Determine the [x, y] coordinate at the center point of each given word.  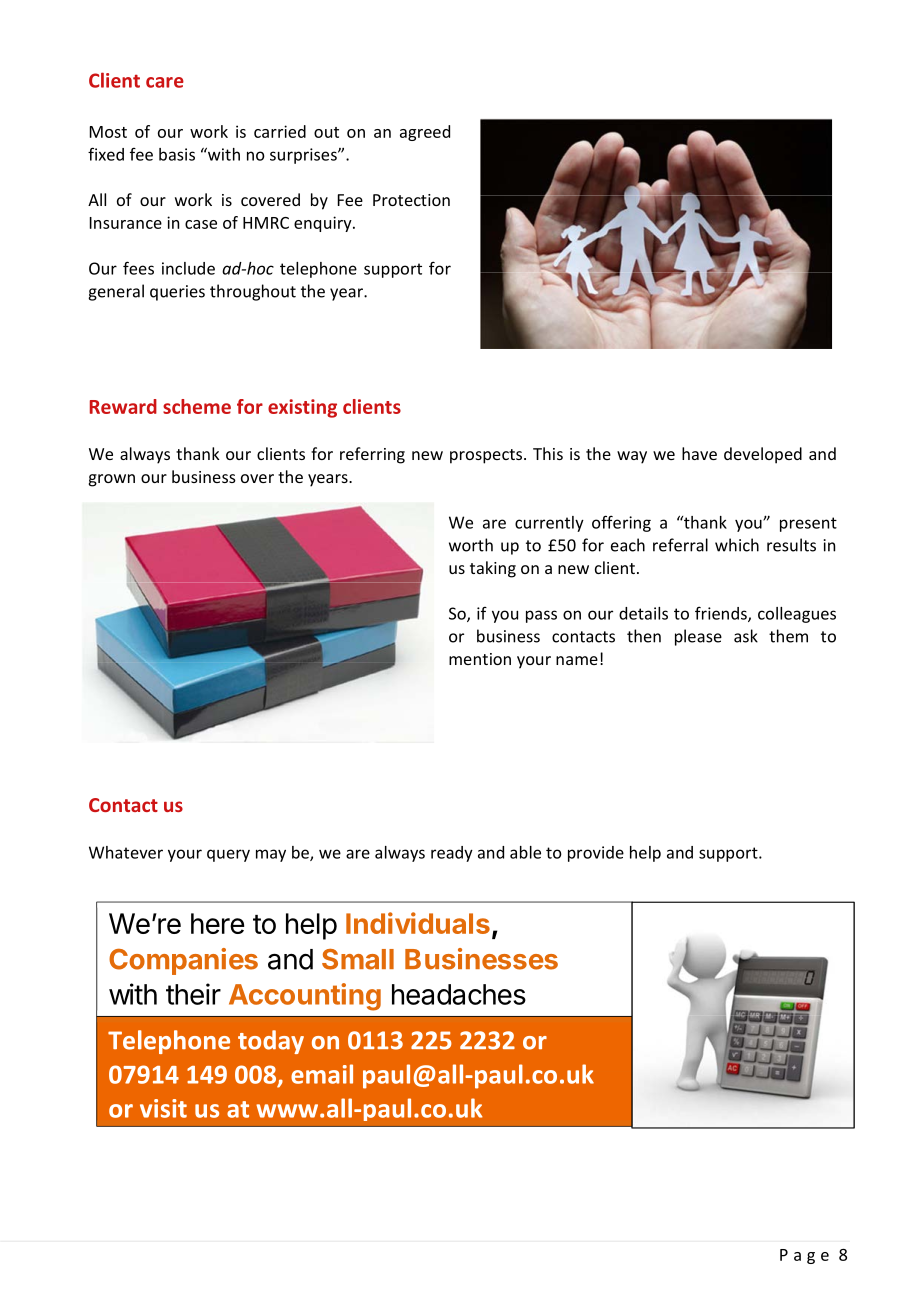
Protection [411, 200]
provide [596, 854]
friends [722, 614]
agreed [425, 133]
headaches [459, 994]
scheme [197, 406]
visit [163, 1108]
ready [452, 854]
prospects [487, 456]
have [699, 453]
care [165, 82]
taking [493, 569]
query [228, 855]
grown [112, 480]
